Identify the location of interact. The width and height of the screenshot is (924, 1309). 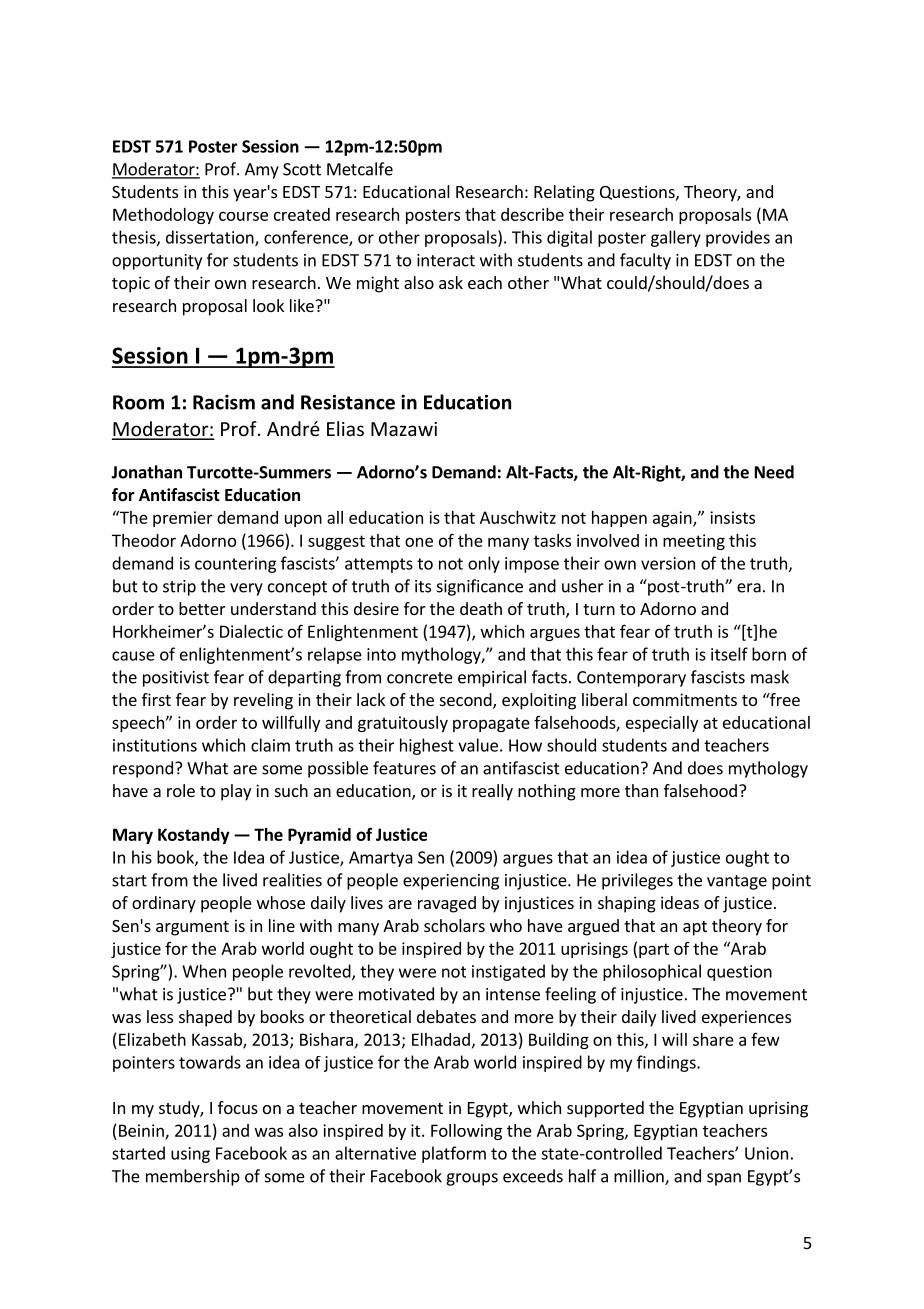
(446, 260).
